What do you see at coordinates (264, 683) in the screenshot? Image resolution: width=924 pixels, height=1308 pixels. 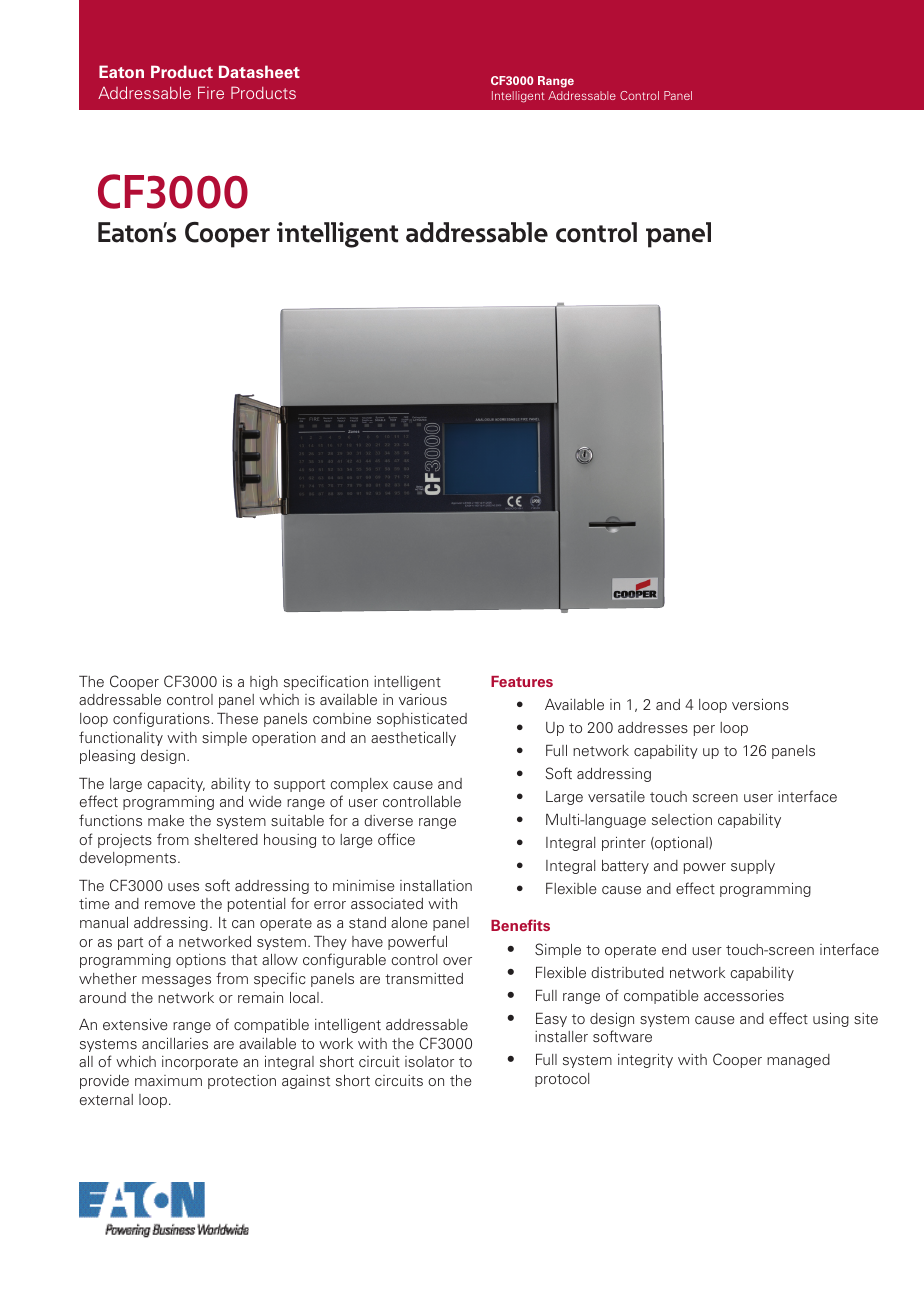 I see `high` at bounding box center [264, 683].
